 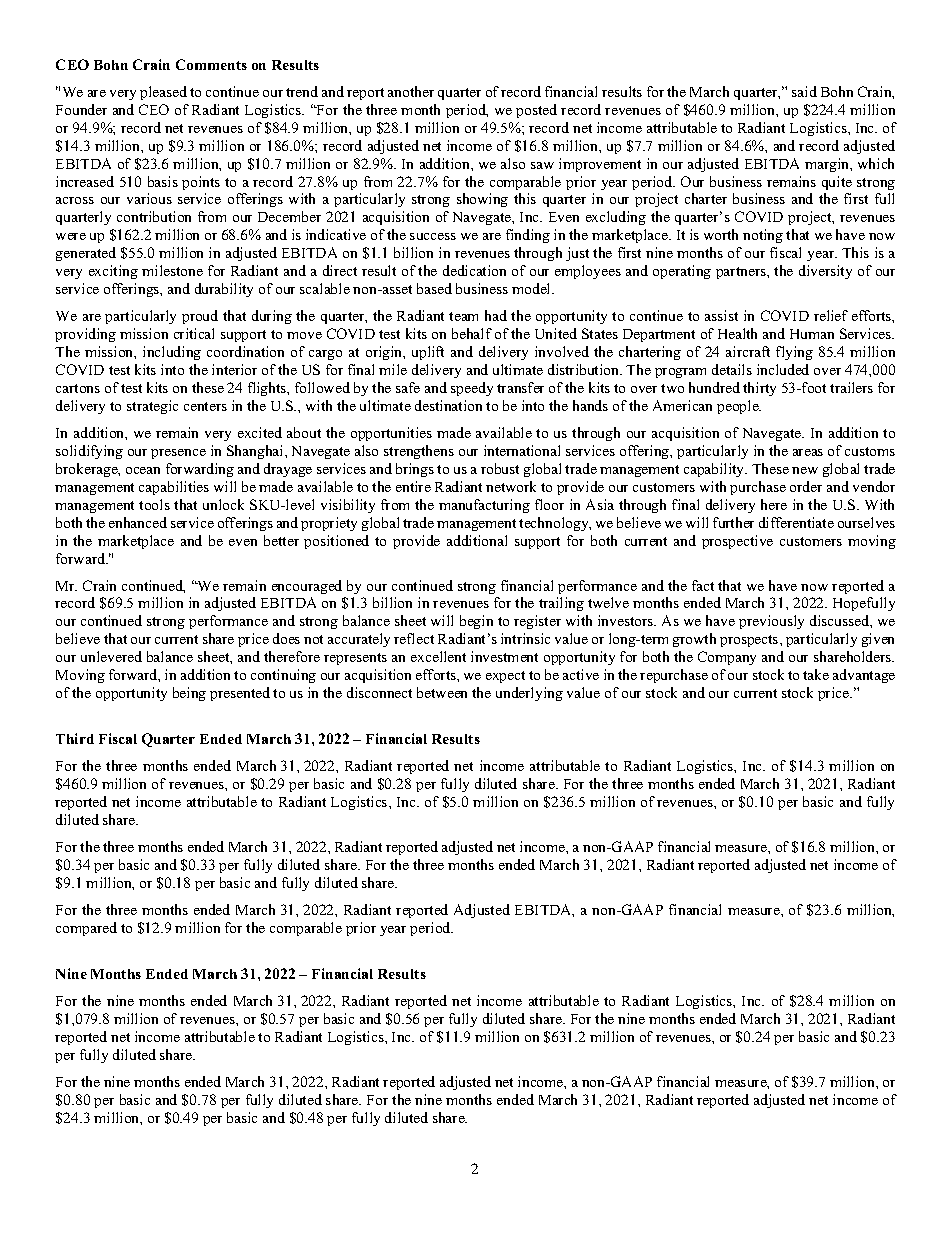 I want to click on begin, so click(x=476, y=622).
